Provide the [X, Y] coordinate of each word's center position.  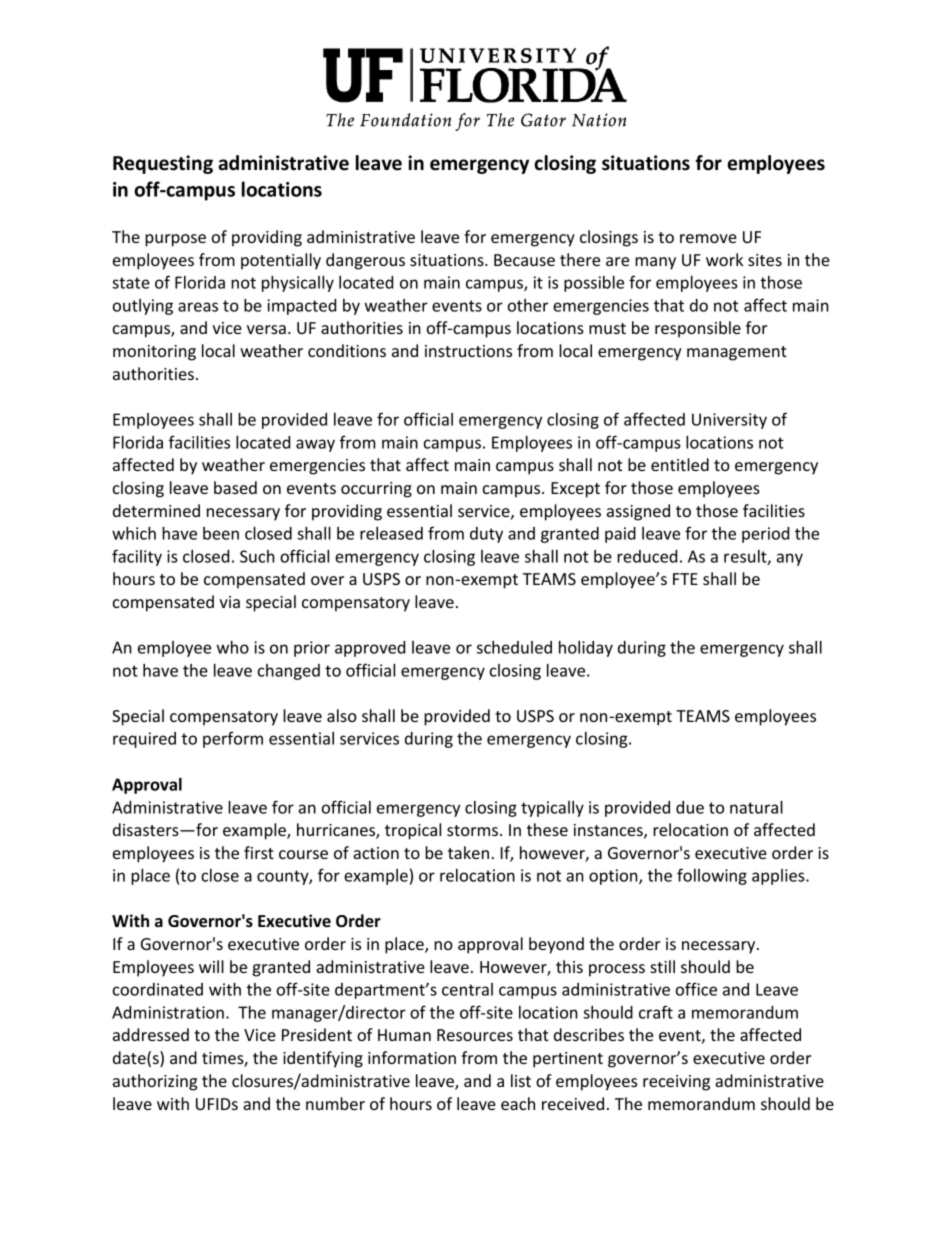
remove [708, 238]
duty [486, 535]
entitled [680, 464]
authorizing [155, 1082]
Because [524, 260]
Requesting [163, 164]
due [690, 807]
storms [474, 830]
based [235, 487]
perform [233, 739]
